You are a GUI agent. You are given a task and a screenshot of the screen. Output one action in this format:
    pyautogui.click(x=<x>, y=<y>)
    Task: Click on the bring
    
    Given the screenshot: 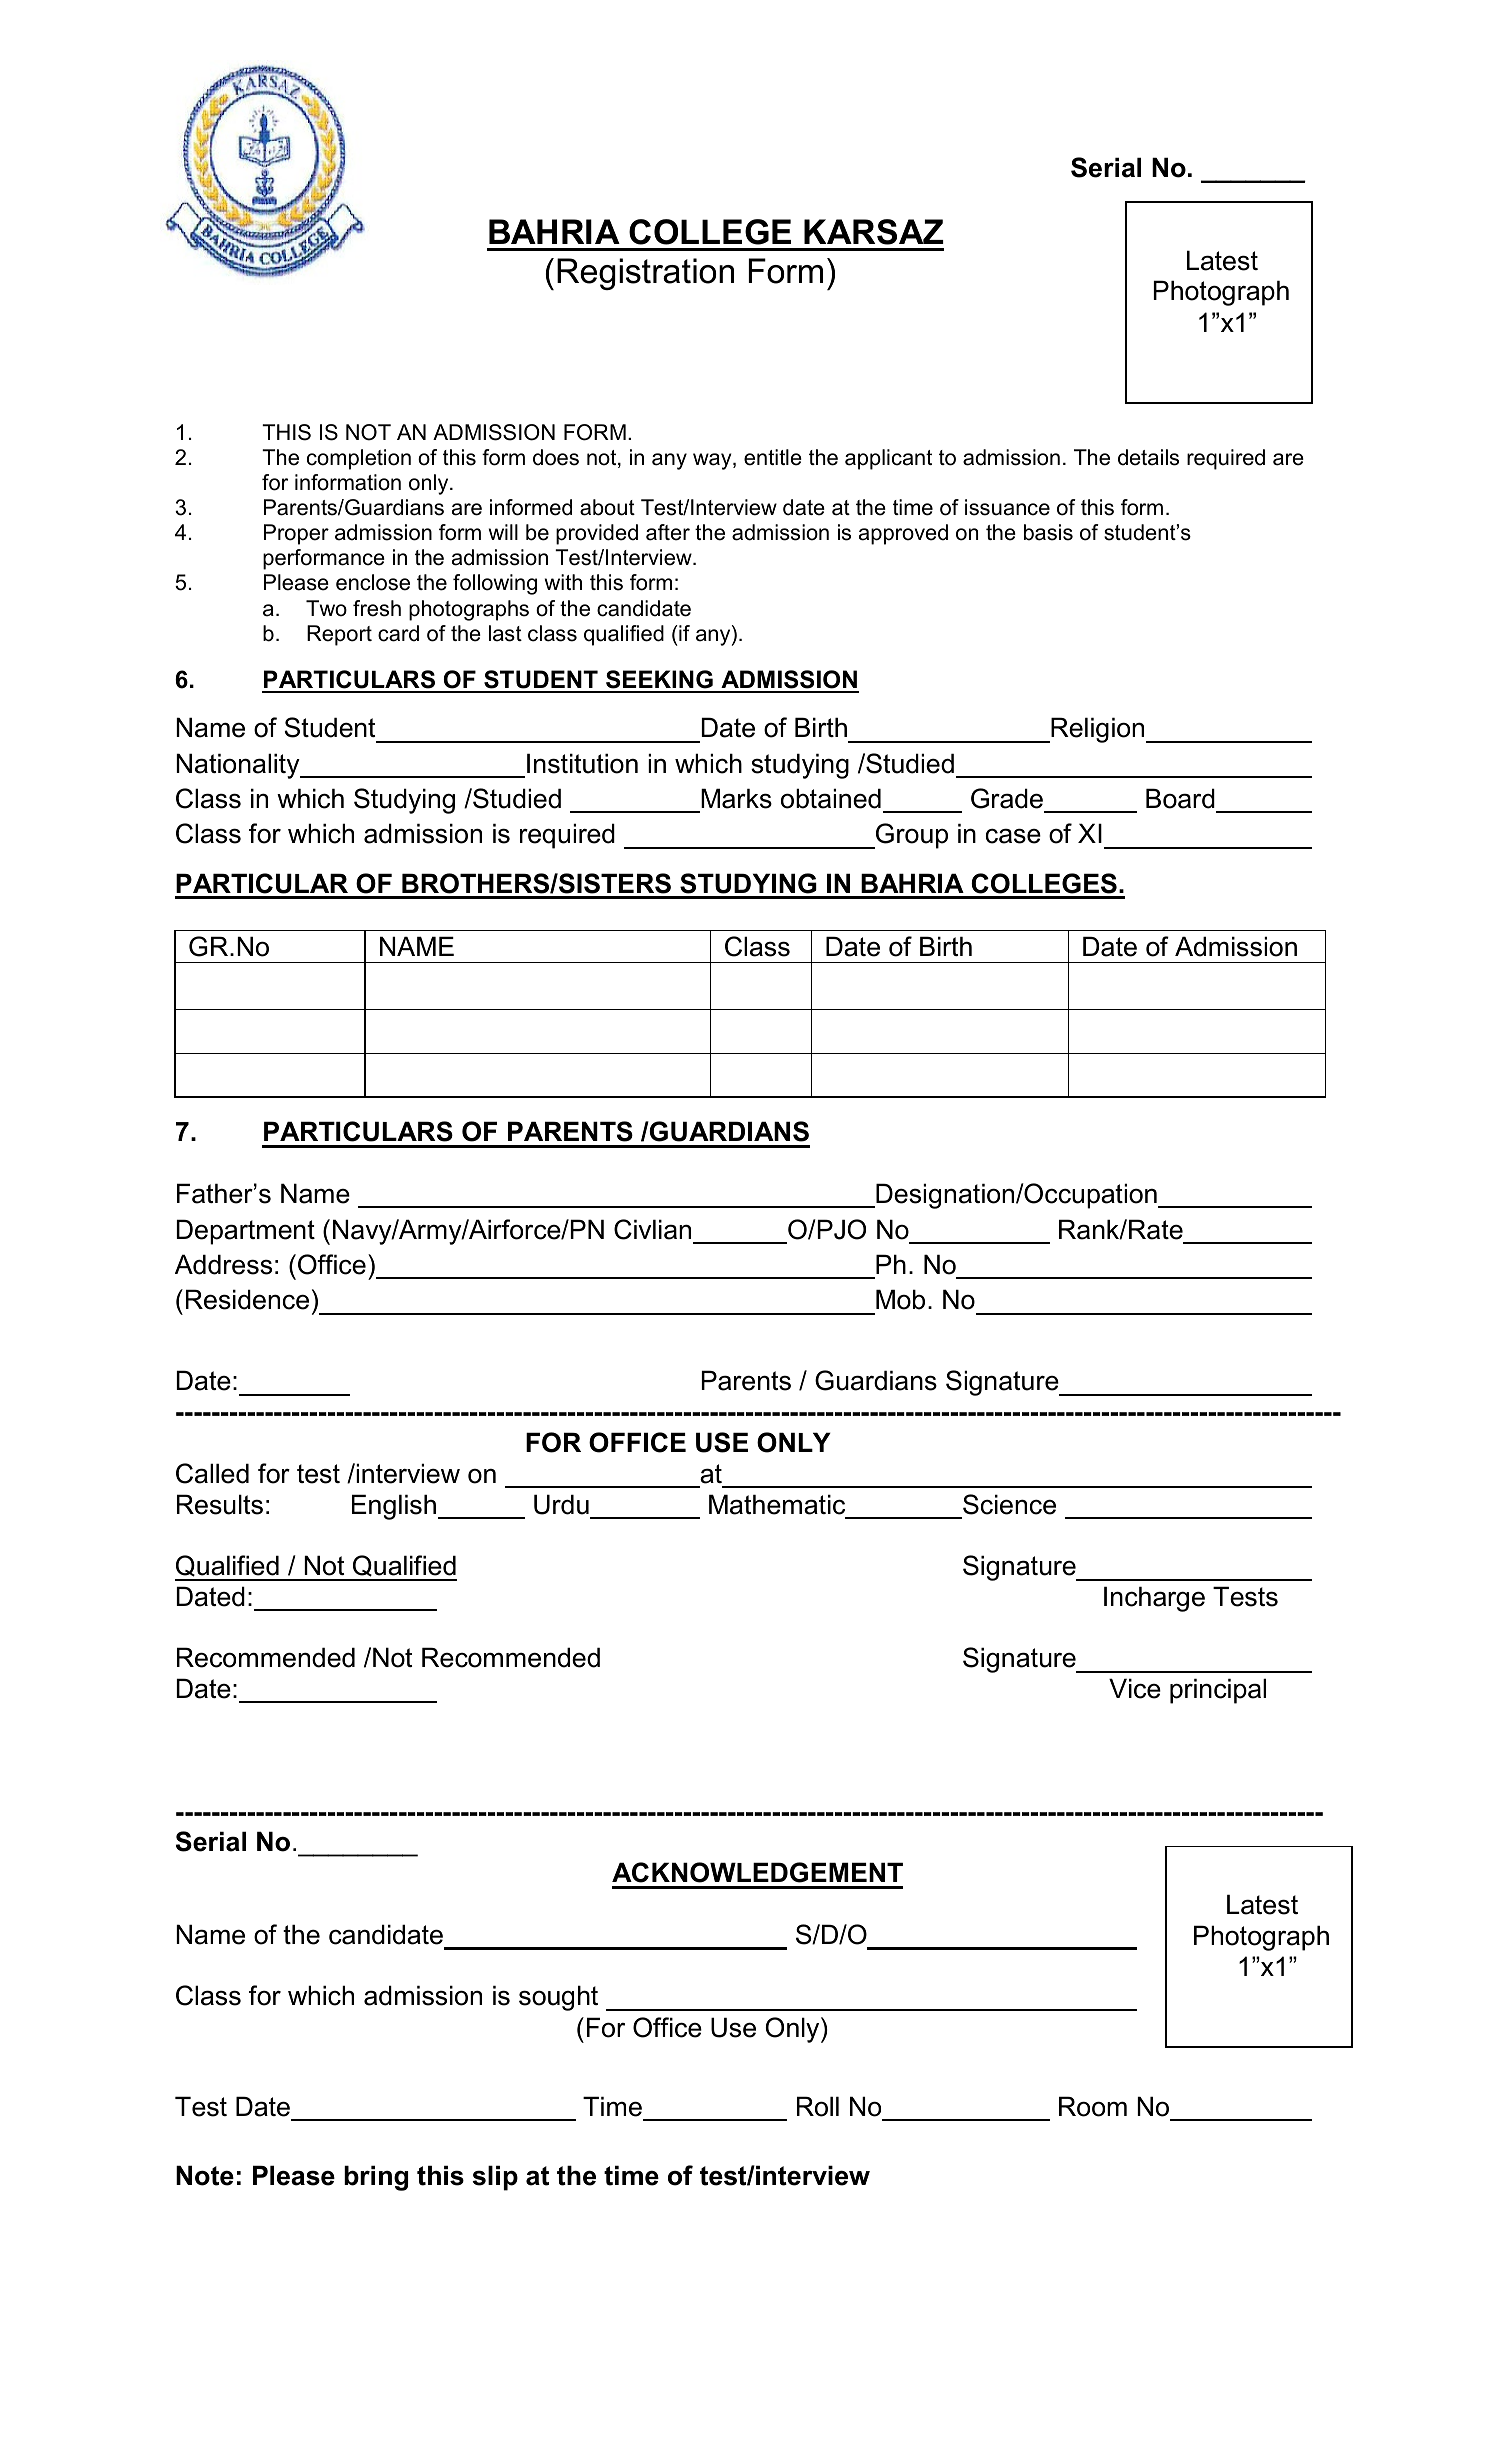 What is the action you would take?
    pyautogui.click(x=376, y=2178)
